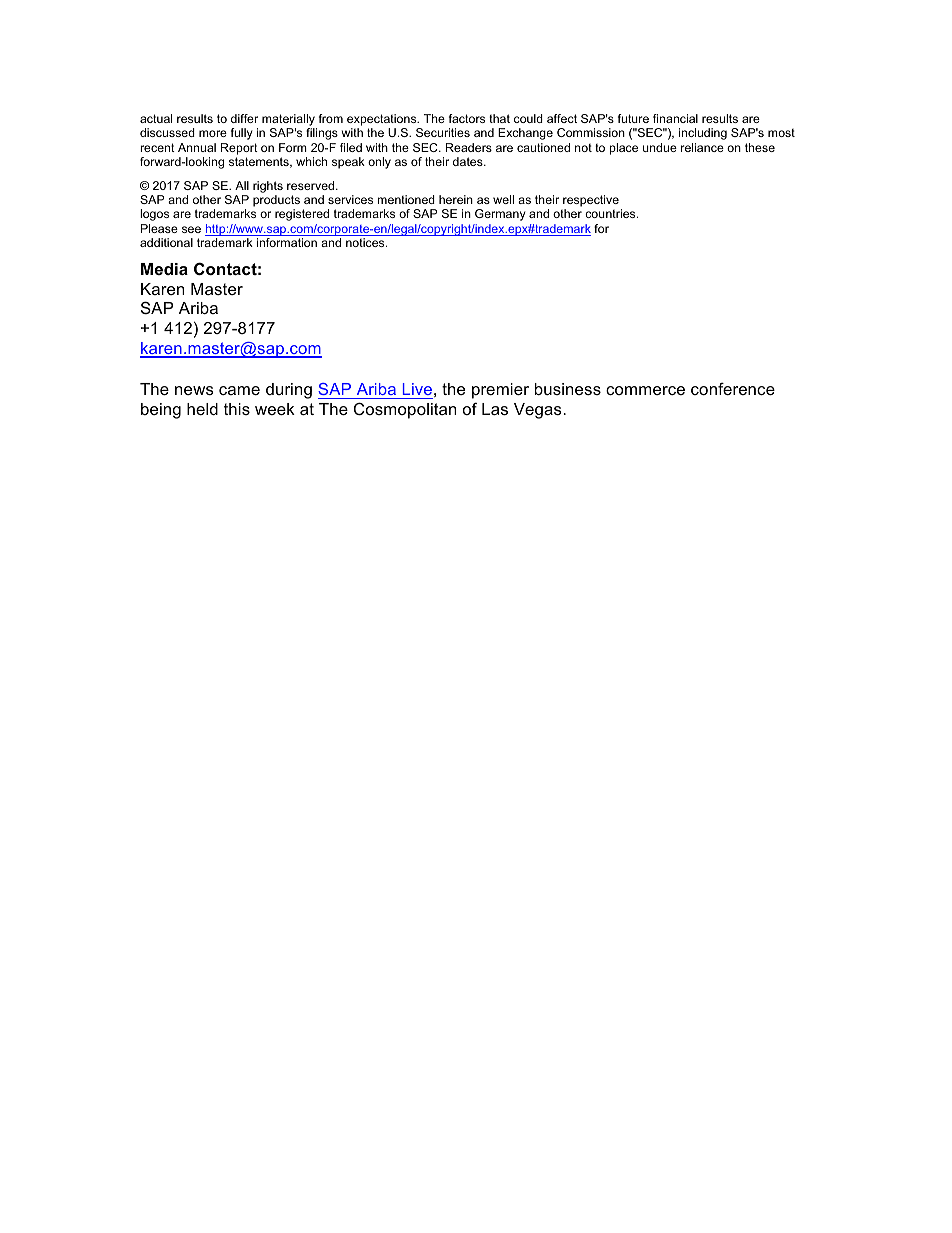 This screenshot has height=1233, width=952. I want to click on respective, so click(591, 202).
